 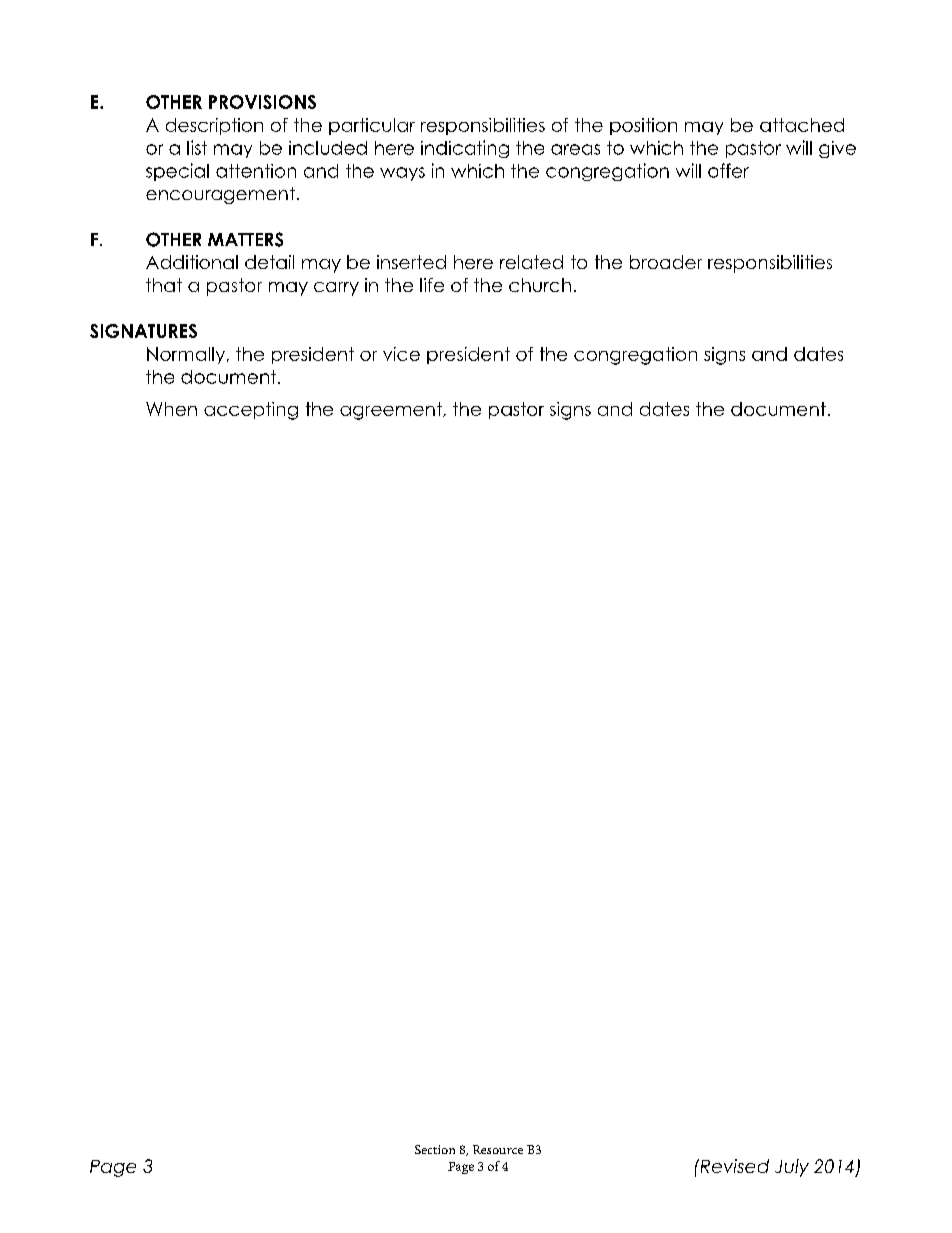 What do you see at coordinates (251, 411) in the screenshot?
I see `accepting` at bounding box center [251, 411].
